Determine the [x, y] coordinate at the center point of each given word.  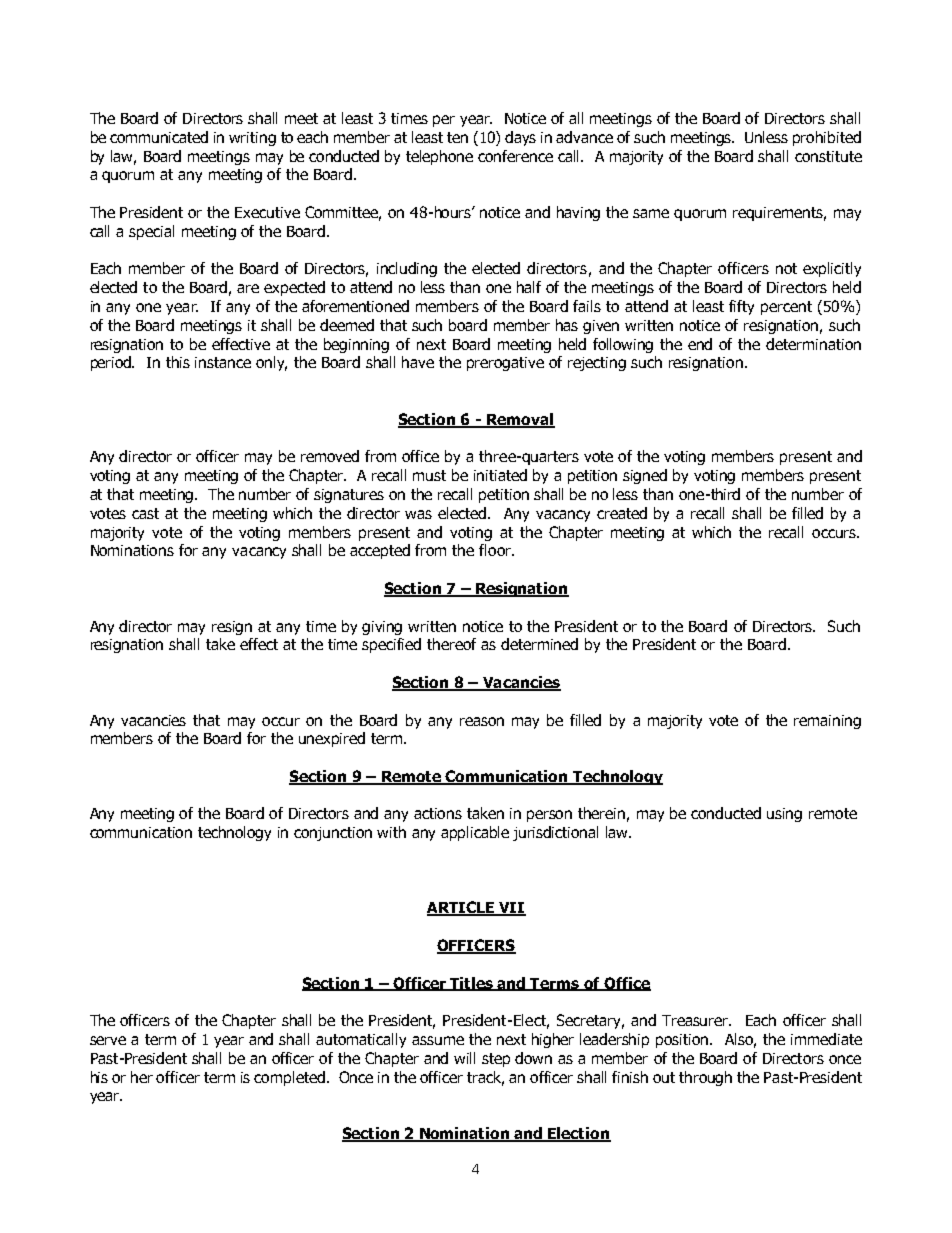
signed [645, 476]
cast [145, 513]
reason [482, 721]
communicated [159, 137]
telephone [439, 157]
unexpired [332, 739]
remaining [827, 722]
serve [108, 1040]
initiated [500, 475]
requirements [779, 214]
